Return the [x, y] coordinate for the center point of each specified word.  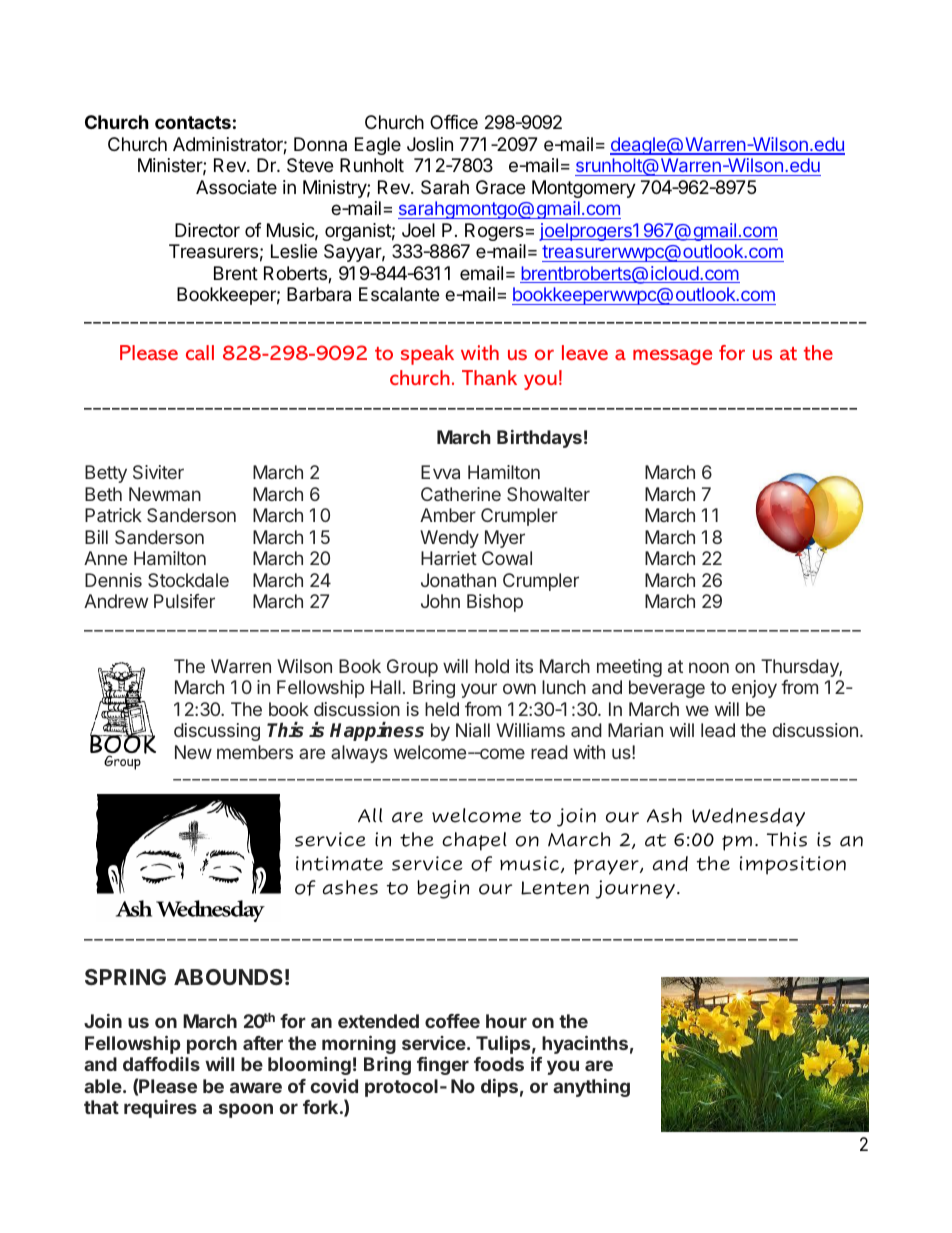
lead [718, 730]
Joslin [430, 144]
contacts [193, 122]
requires [160, 1109]
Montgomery [584, 189]
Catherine [461, 494]
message [672, 357]
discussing [217, 732]
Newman [165, 494]
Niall [473, 730]
